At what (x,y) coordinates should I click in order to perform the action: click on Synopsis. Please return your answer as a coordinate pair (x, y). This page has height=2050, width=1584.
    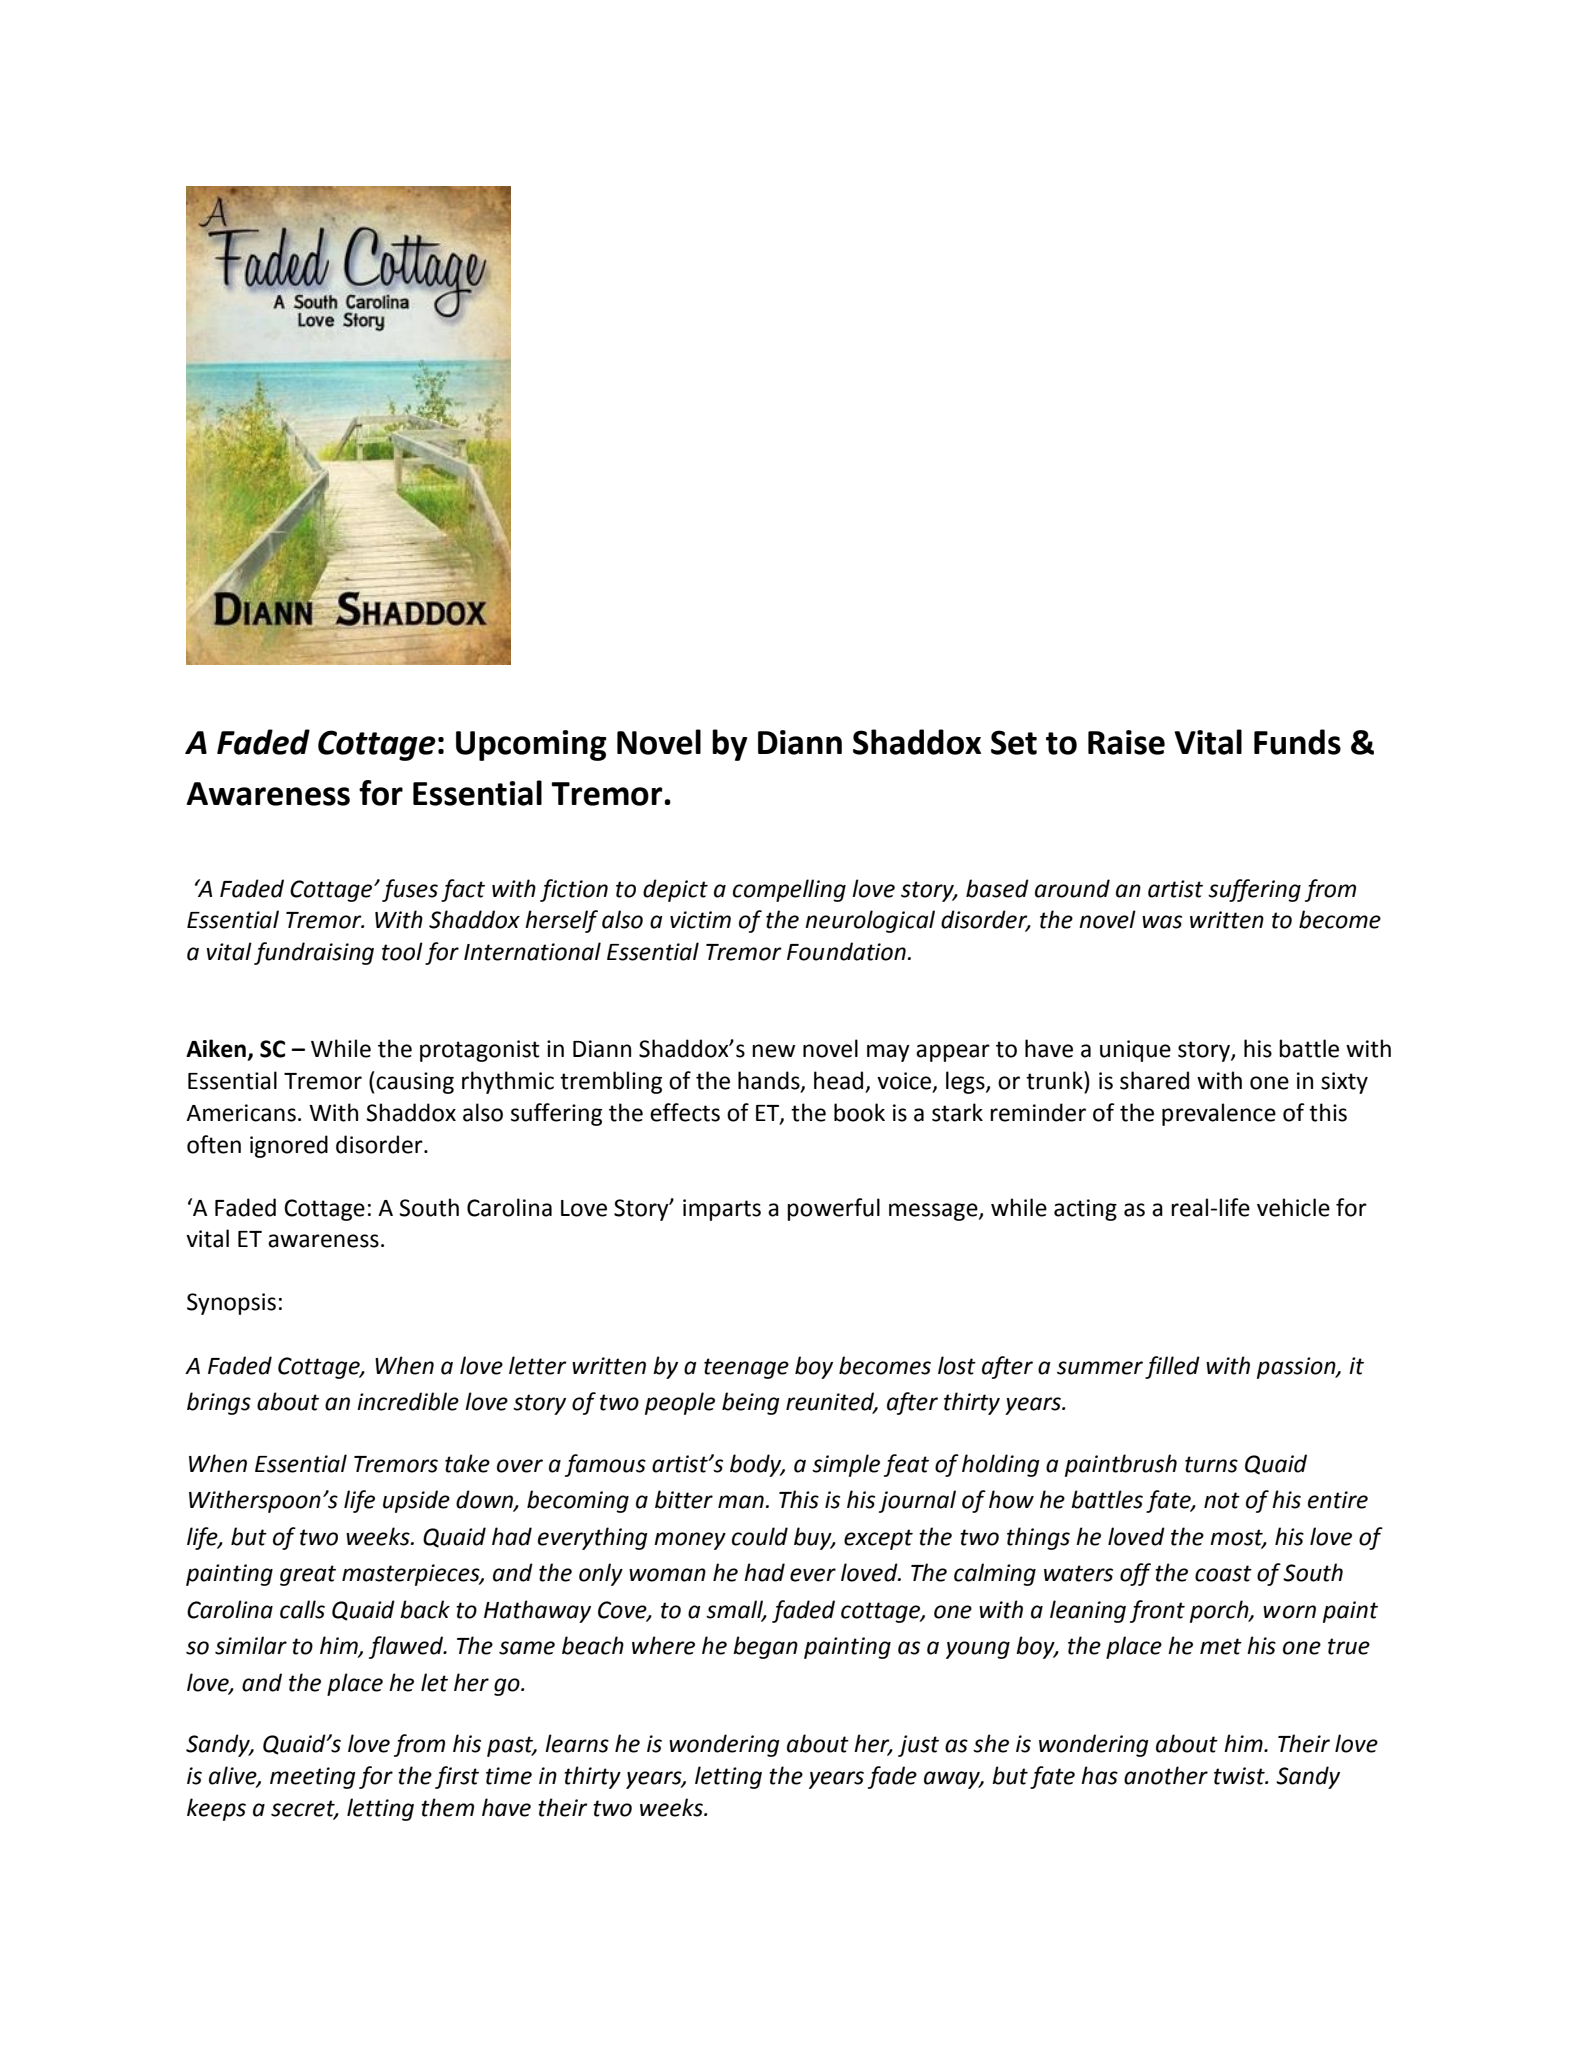
    Looking at the image, I should click on (231, 1304).
